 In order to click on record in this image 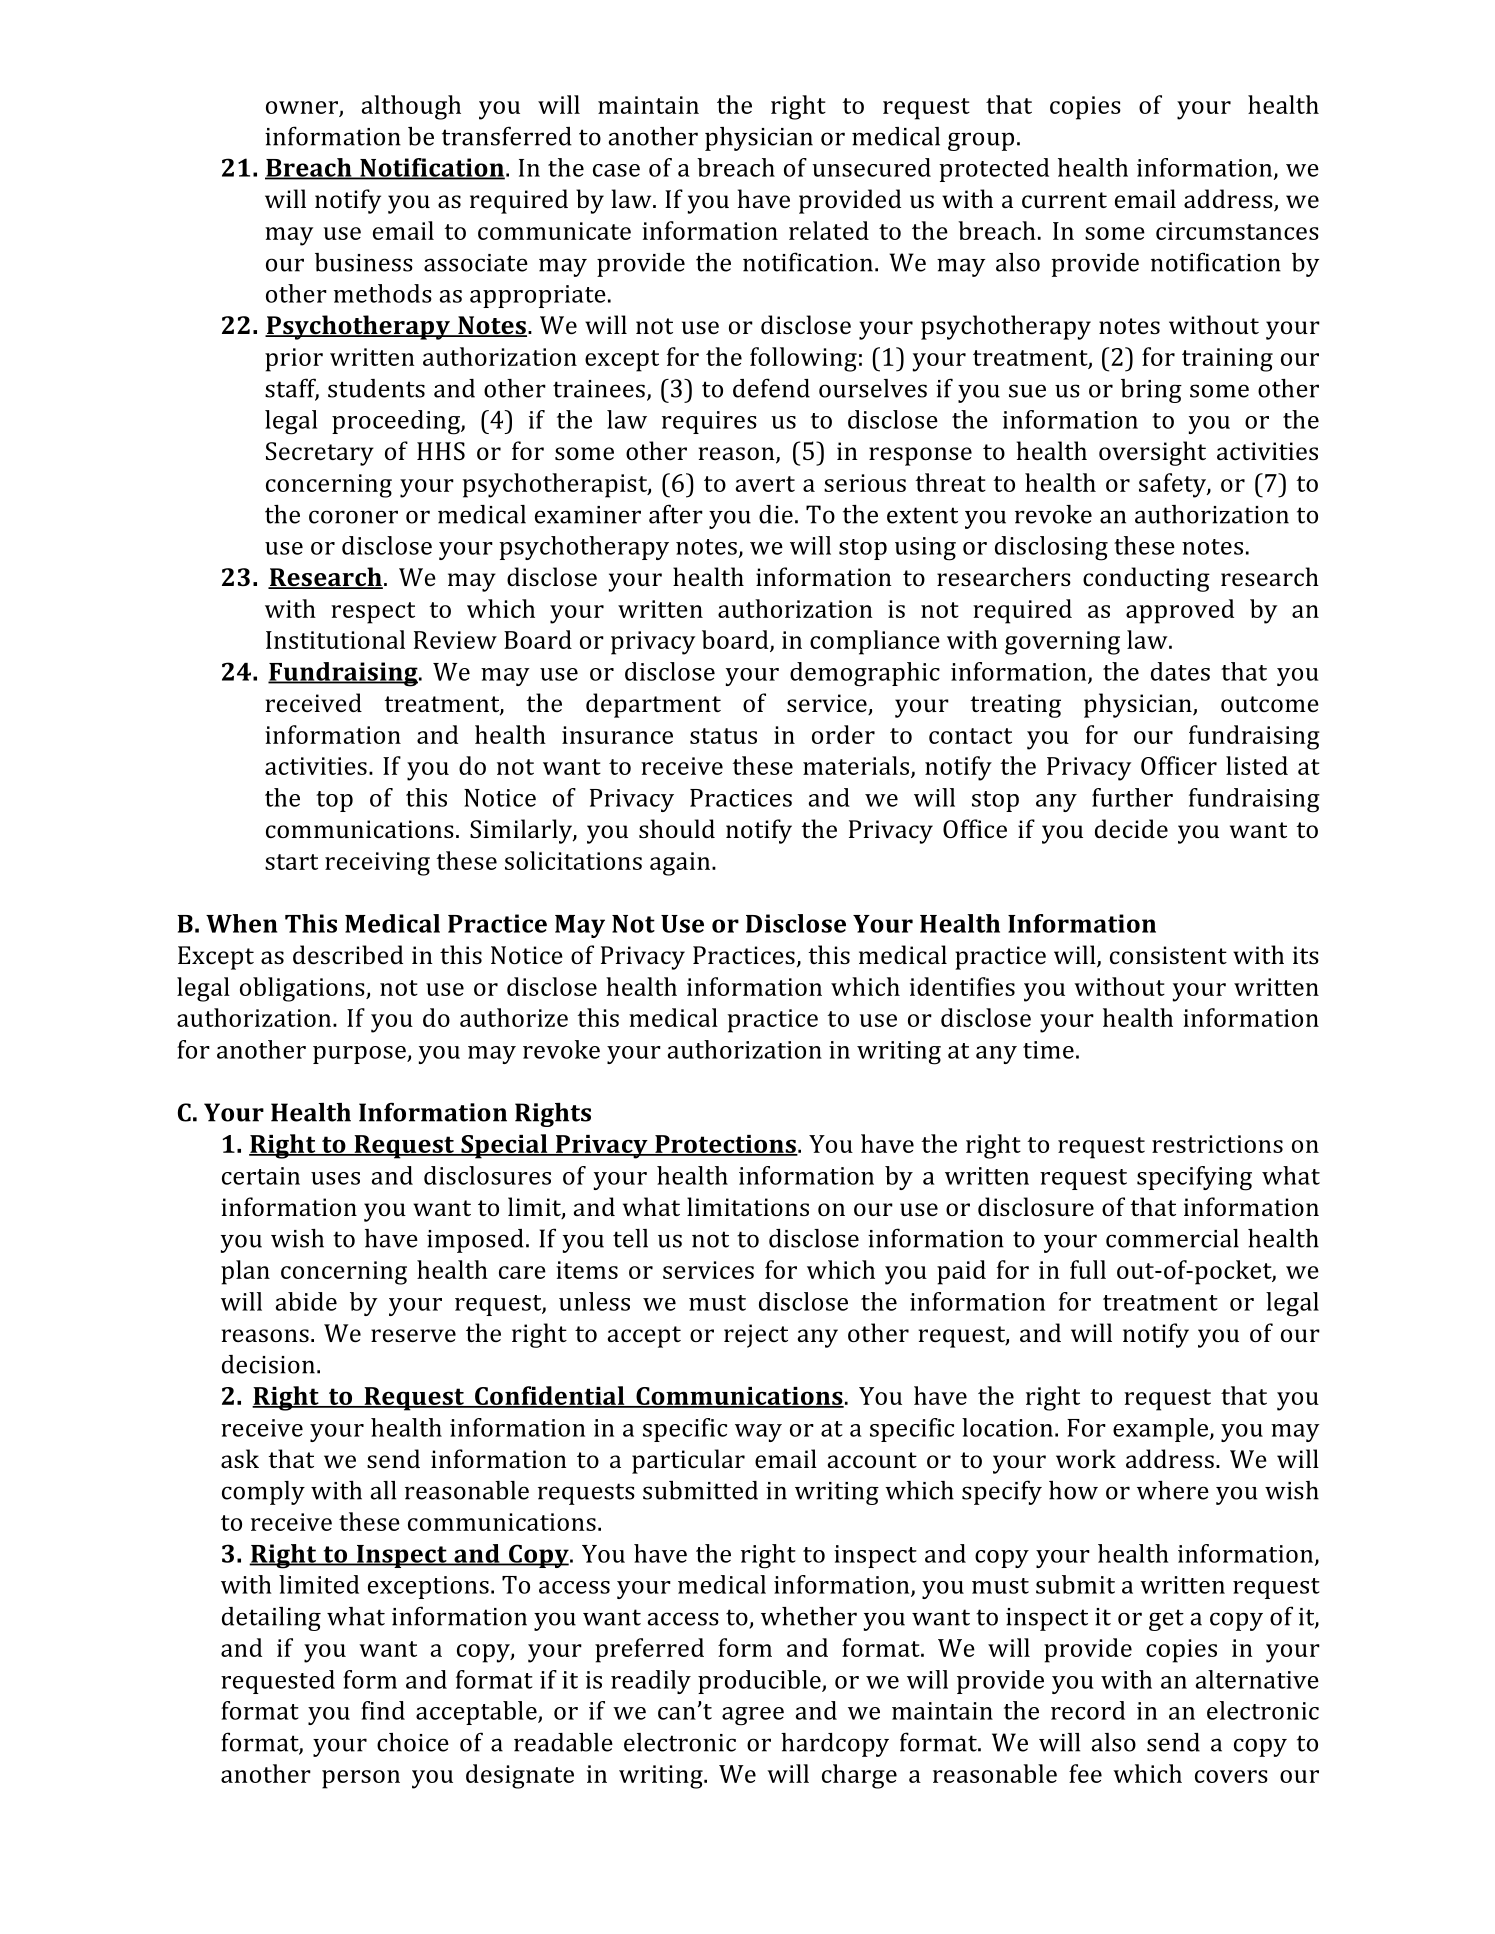, I will do `click(1088, 1710)`.
